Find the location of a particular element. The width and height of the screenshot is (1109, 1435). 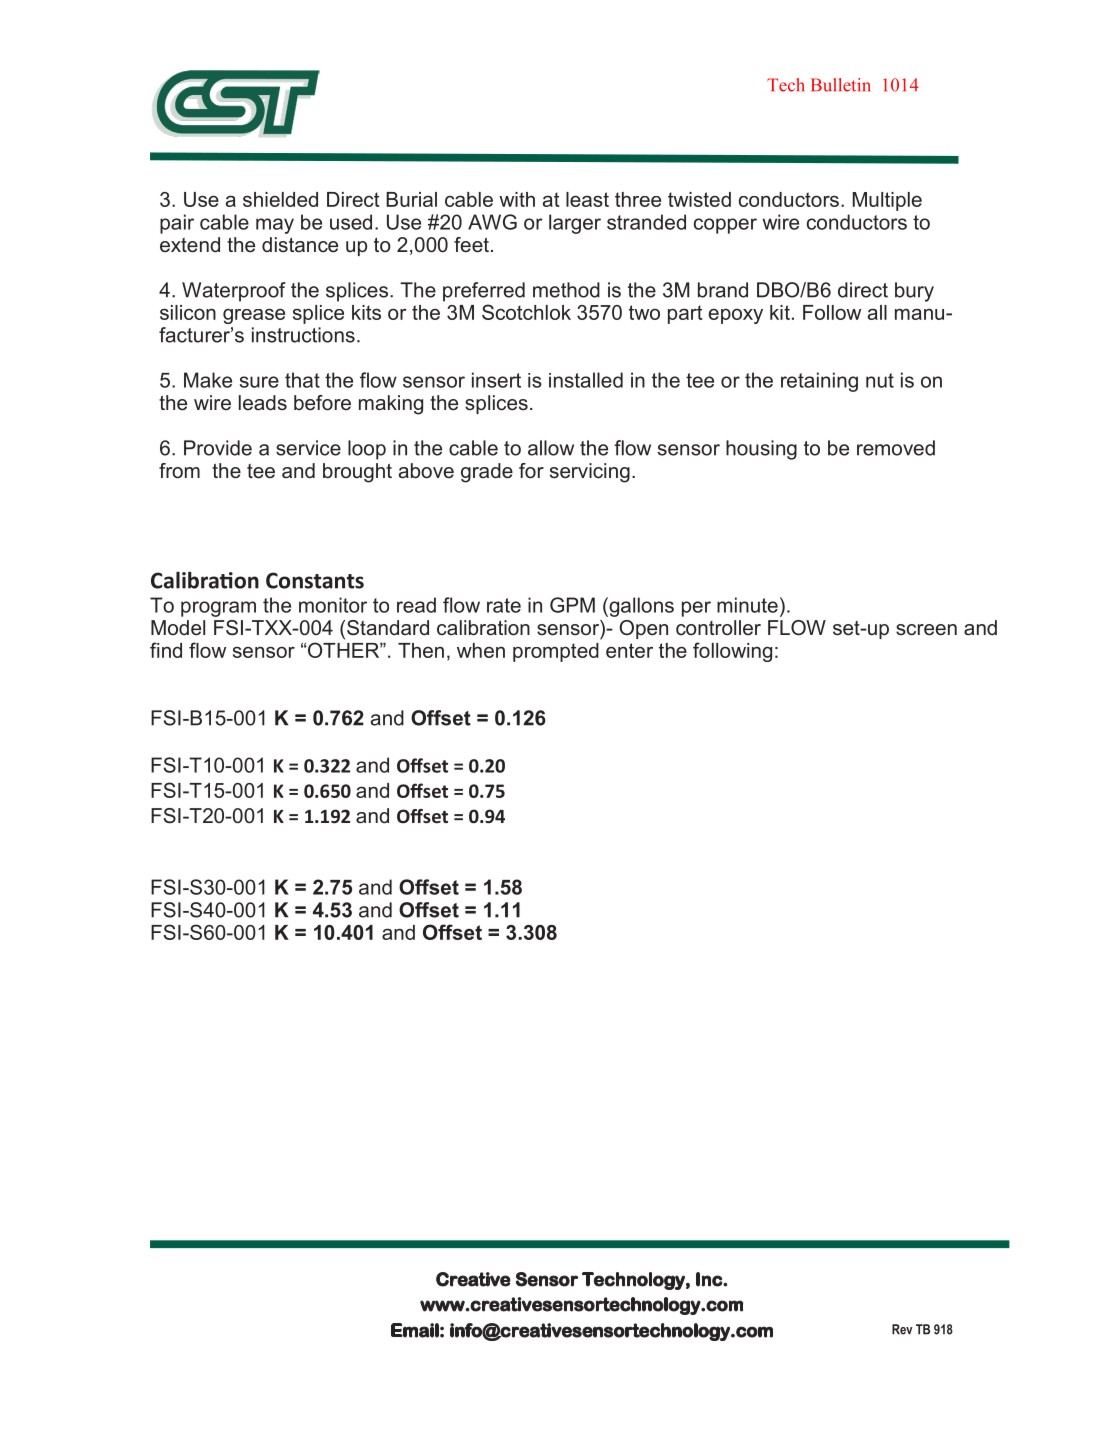

find is located at coordinates (166, 650).
